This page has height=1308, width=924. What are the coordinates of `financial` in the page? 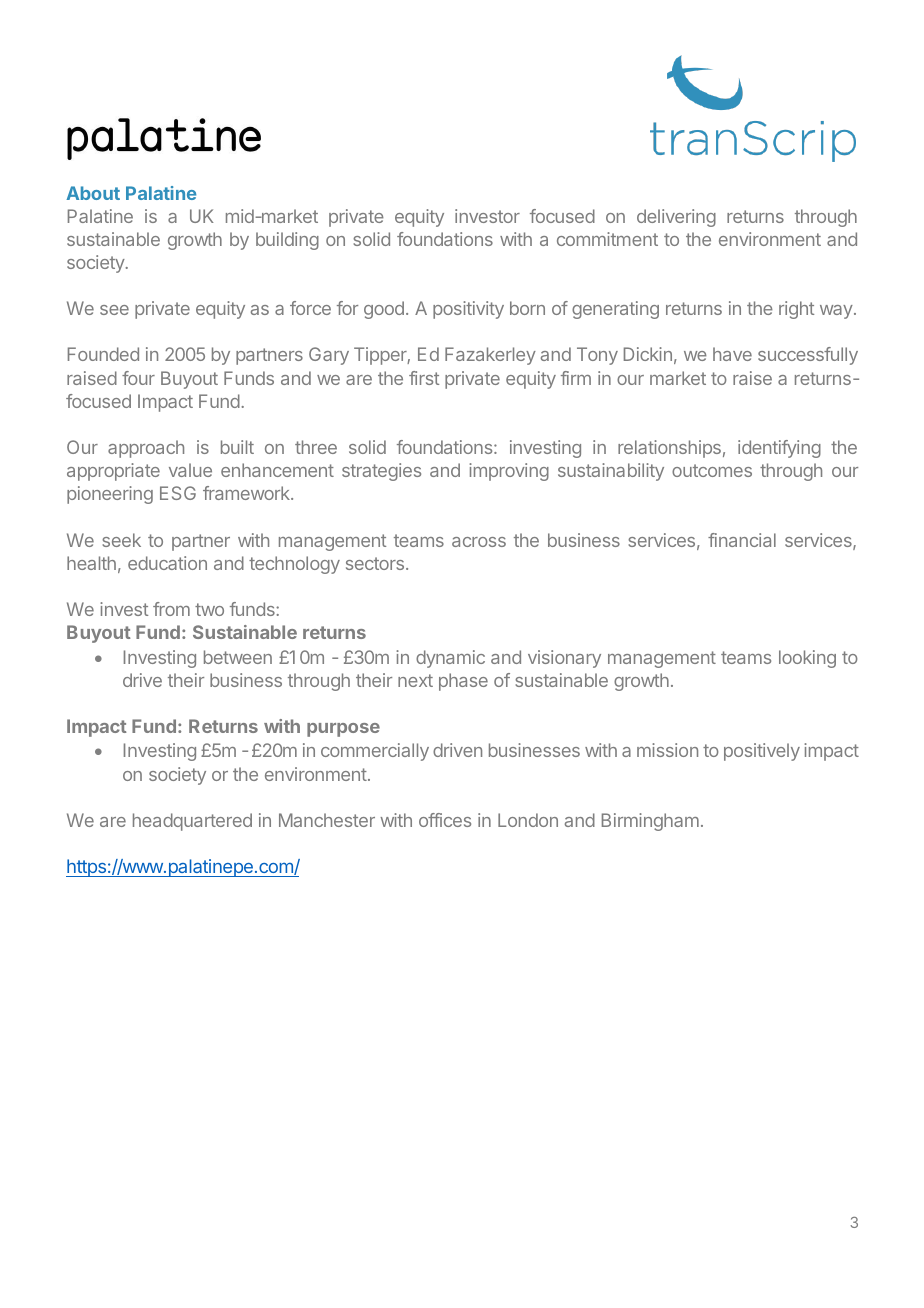 It's located at (742, 540).
